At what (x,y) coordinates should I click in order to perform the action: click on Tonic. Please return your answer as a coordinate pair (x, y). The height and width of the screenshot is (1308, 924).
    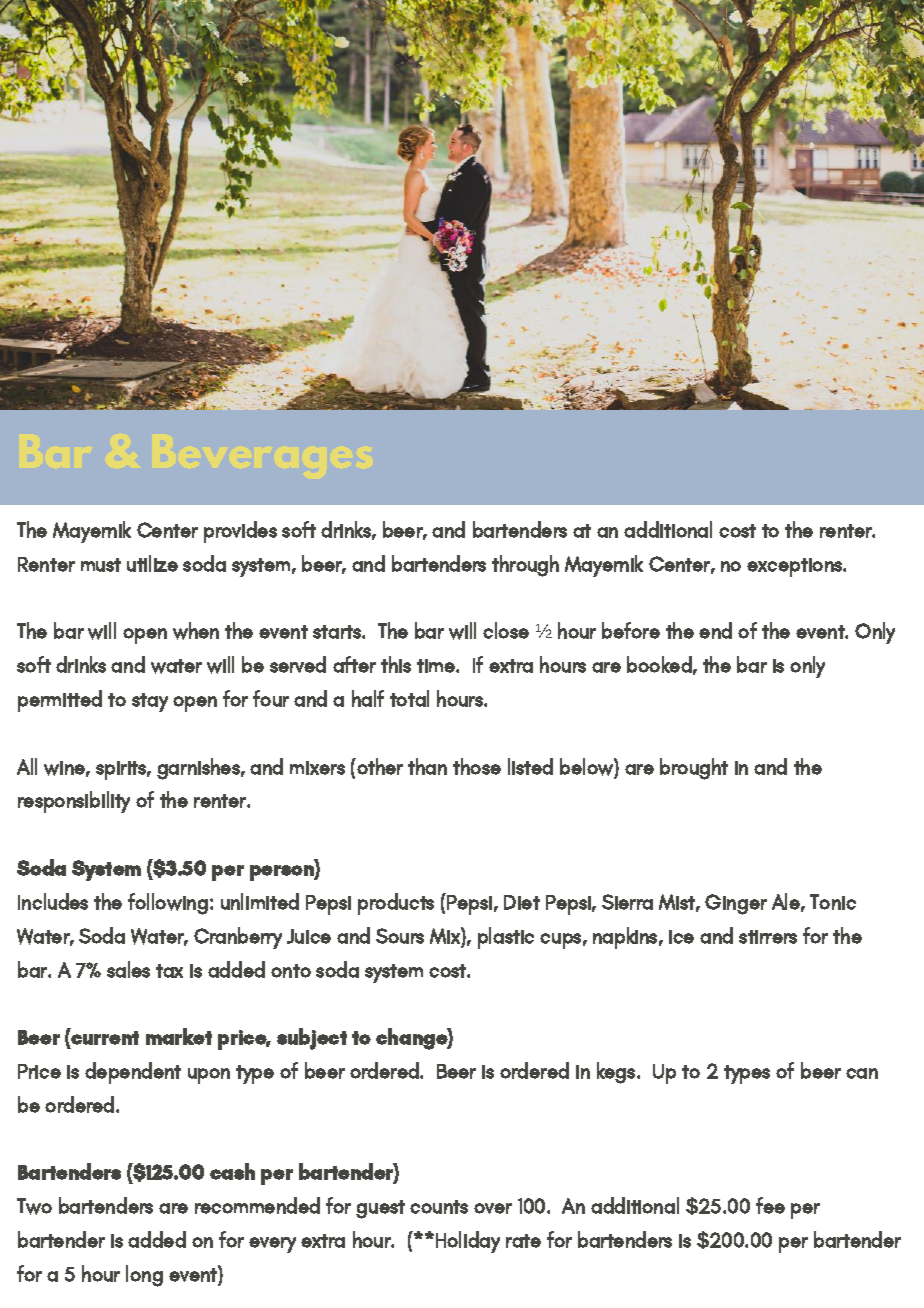
    Looking at the image, I should click on (833, 902).
